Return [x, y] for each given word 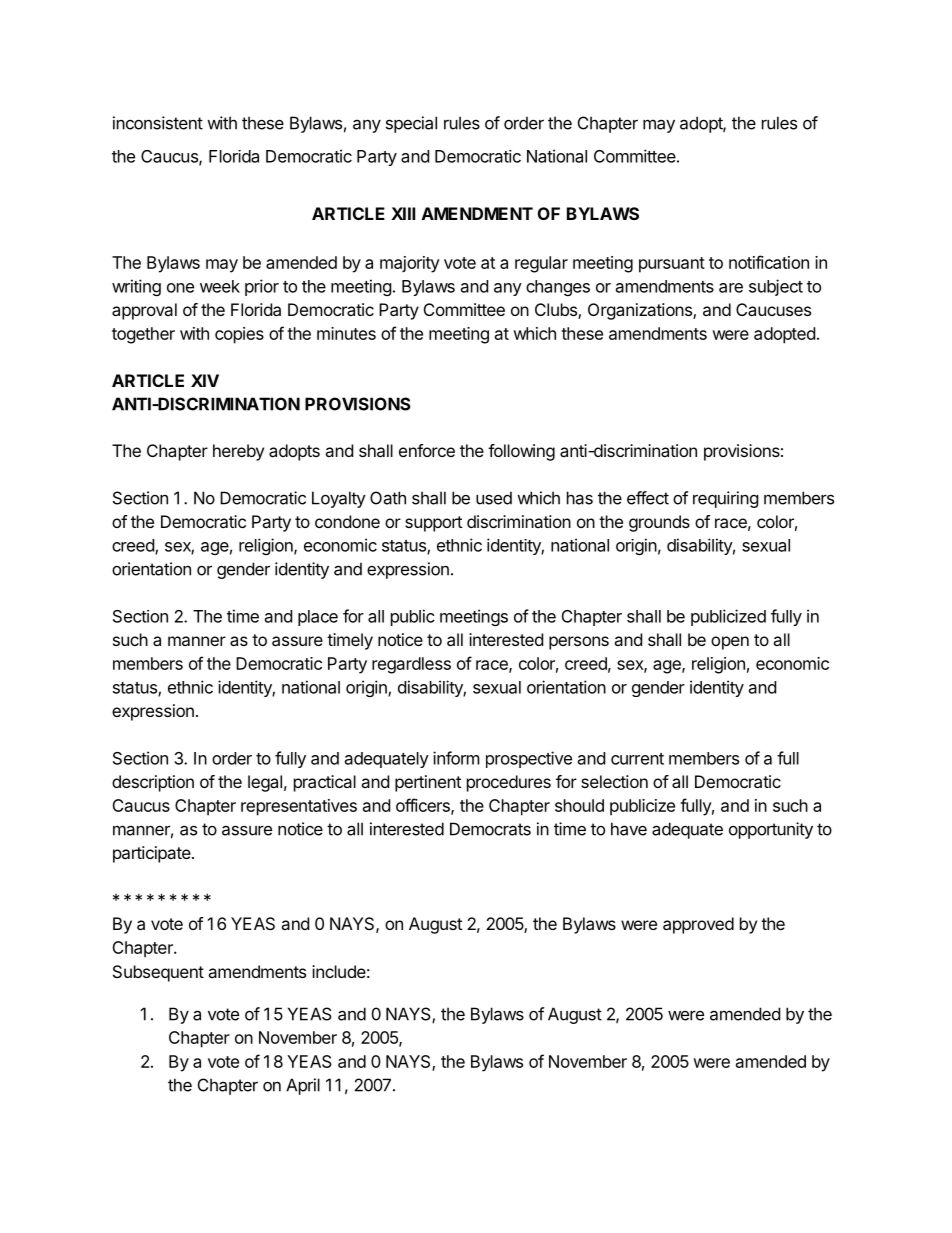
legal [265, 783]
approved [698, 925]
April [303, 1086]
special [411, 124]
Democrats [490, 829]
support [433, 524]
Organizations [641, 311]
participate [153, 854]
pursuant [672, 265]
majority [410, 264]
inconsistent [158, 123]
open [730, 643]
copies [239, 335]
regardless [411, 665]
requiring [726, 499]
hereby [238, 452]
